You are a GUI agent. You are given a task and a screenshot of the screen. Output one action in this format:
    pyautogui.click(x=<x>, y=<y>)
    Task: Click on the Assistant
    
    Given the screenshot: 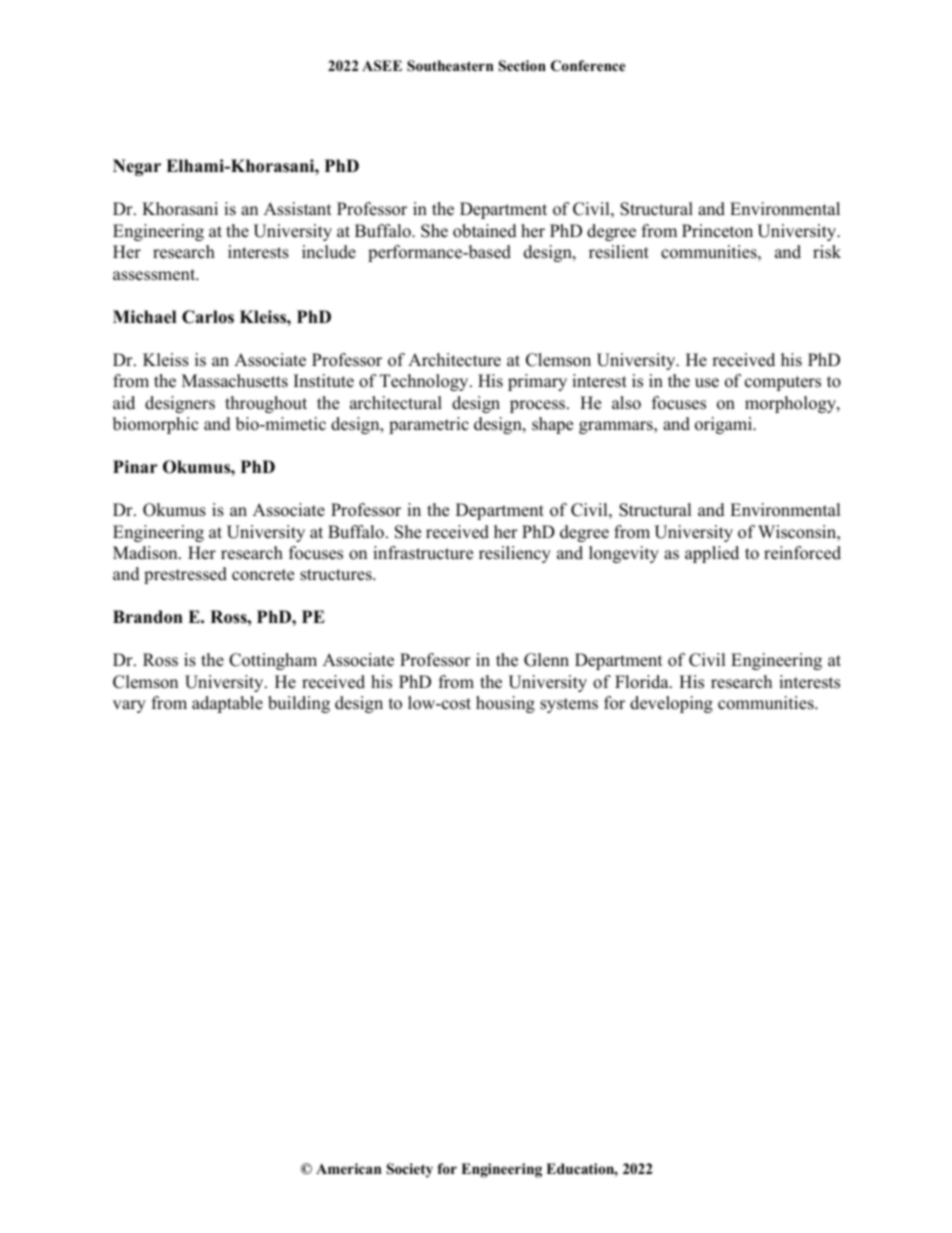 What is the action you would take?
    pyautogui.click(x=298, y=209)
